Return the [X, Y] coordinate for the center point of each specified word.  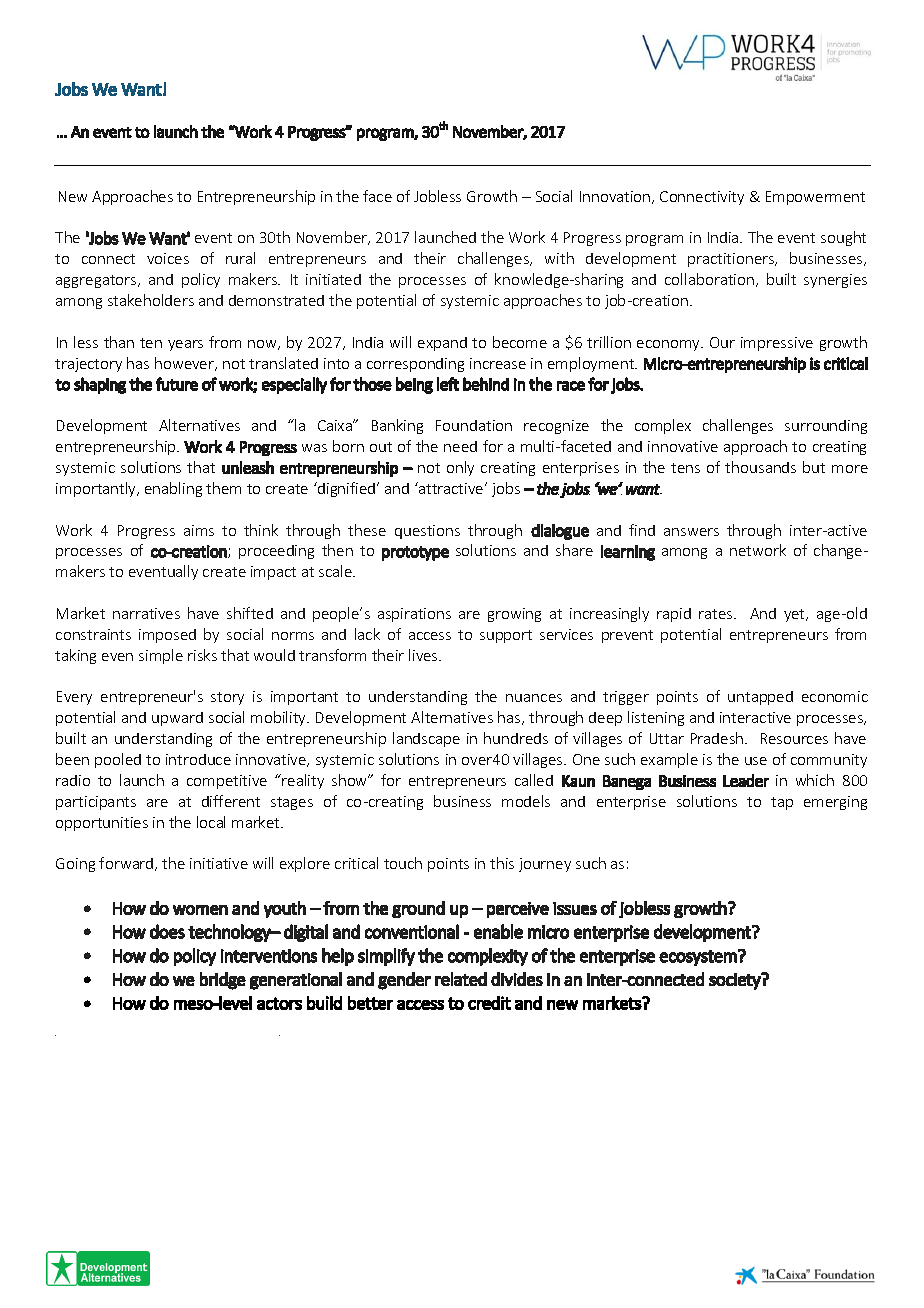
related [461, 979]
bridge [223, 981]
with [559, 258]
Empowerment [815, 198]
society [736, 981]
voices [168, 258]
